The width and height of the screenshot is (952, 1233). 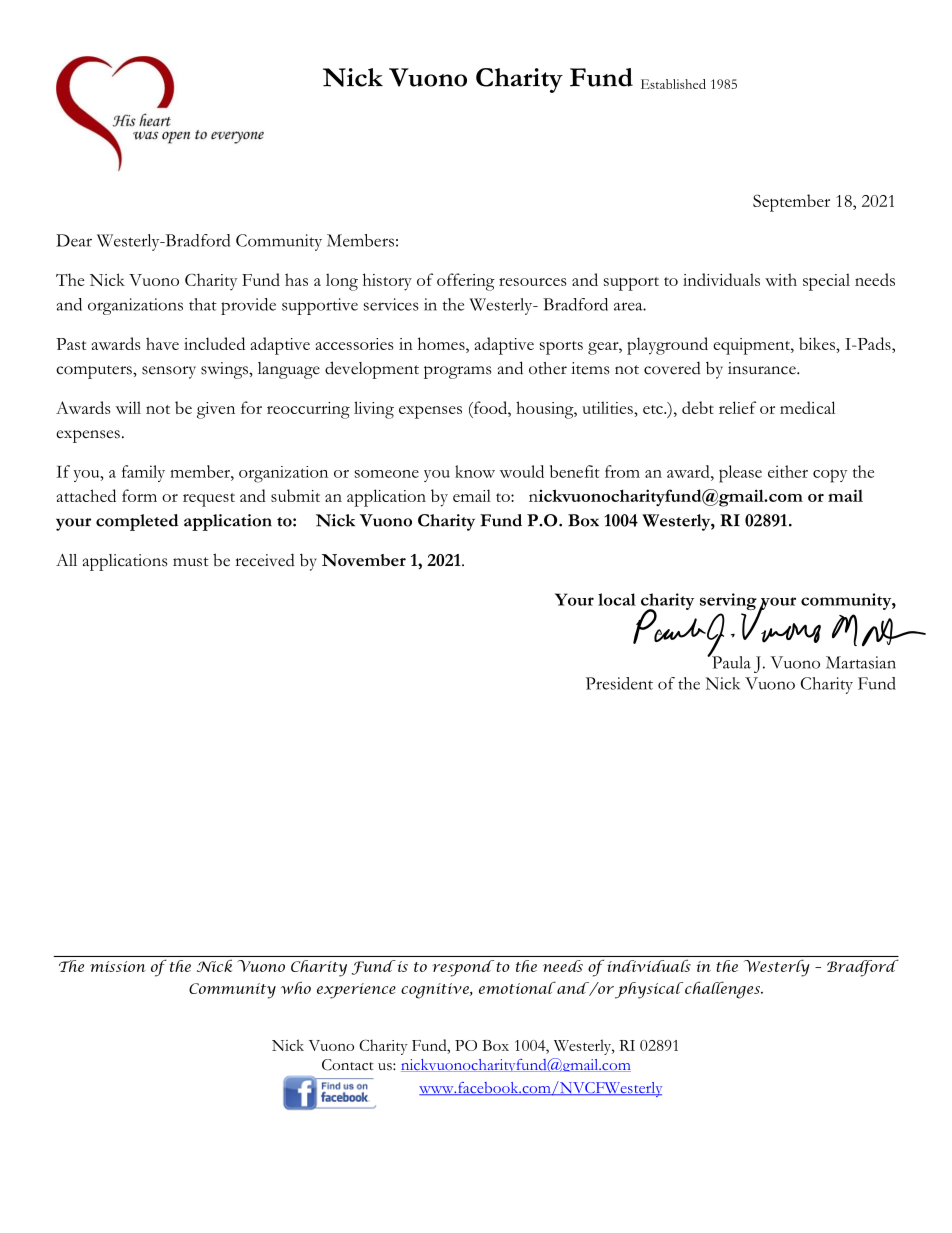 What do you see at coordinates (729, 603) in the screenshot?
I see `serving` at bounding box center [729, 603].
